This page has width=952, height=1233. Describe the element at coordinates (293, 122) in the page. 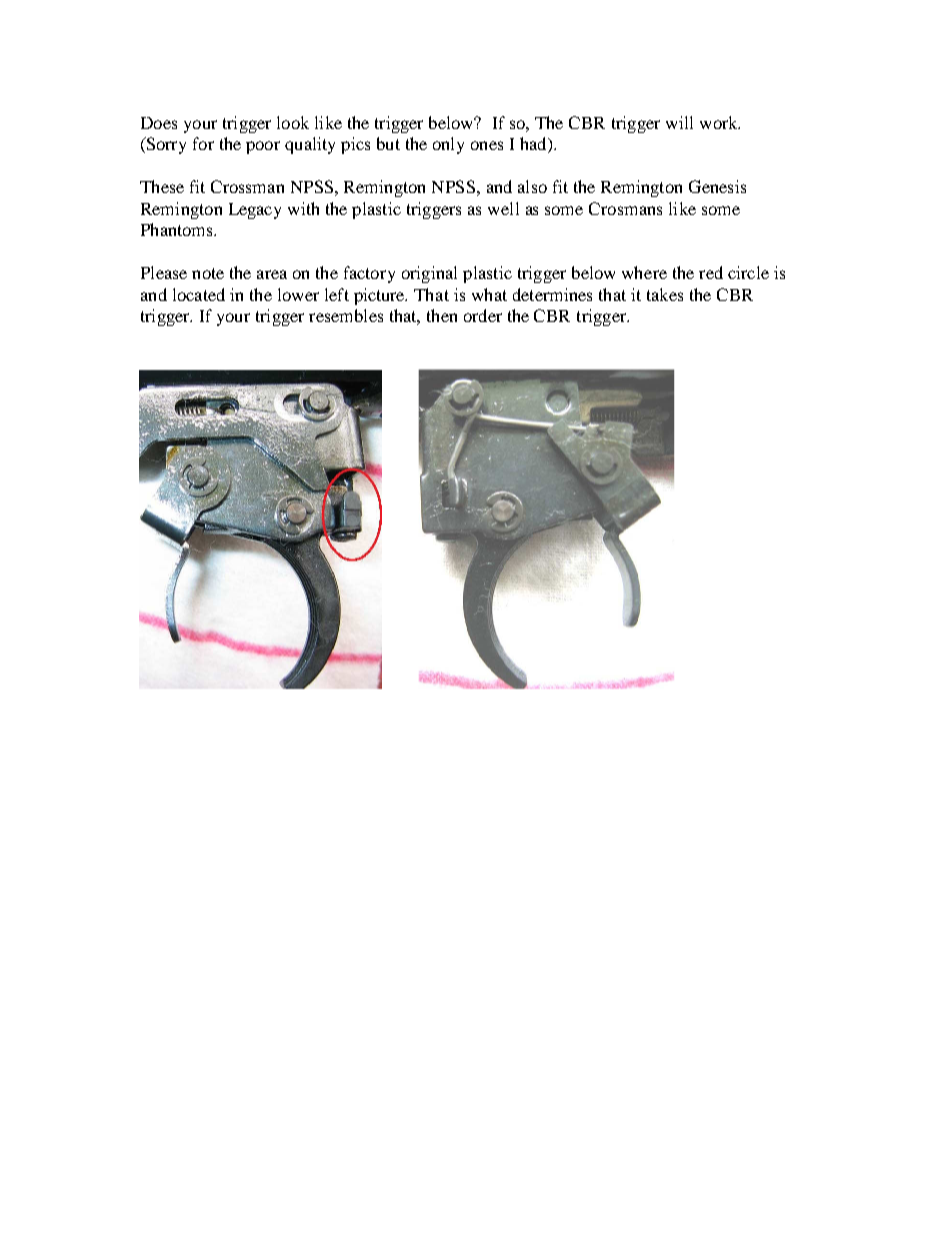

I see `look` at that location.
